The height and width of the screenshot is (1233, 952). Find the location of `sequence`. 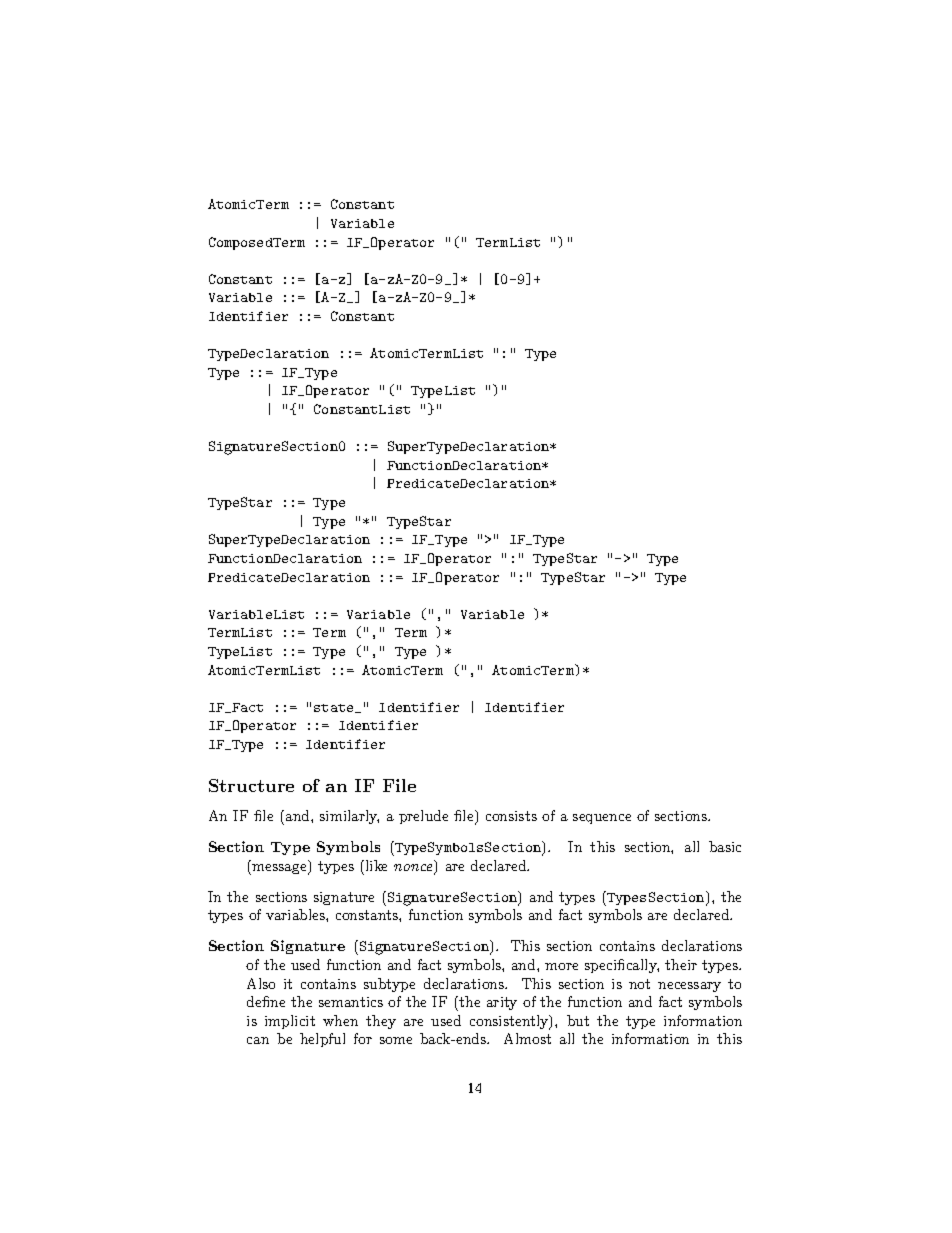

sequence is located at coordinates (602, 819).
